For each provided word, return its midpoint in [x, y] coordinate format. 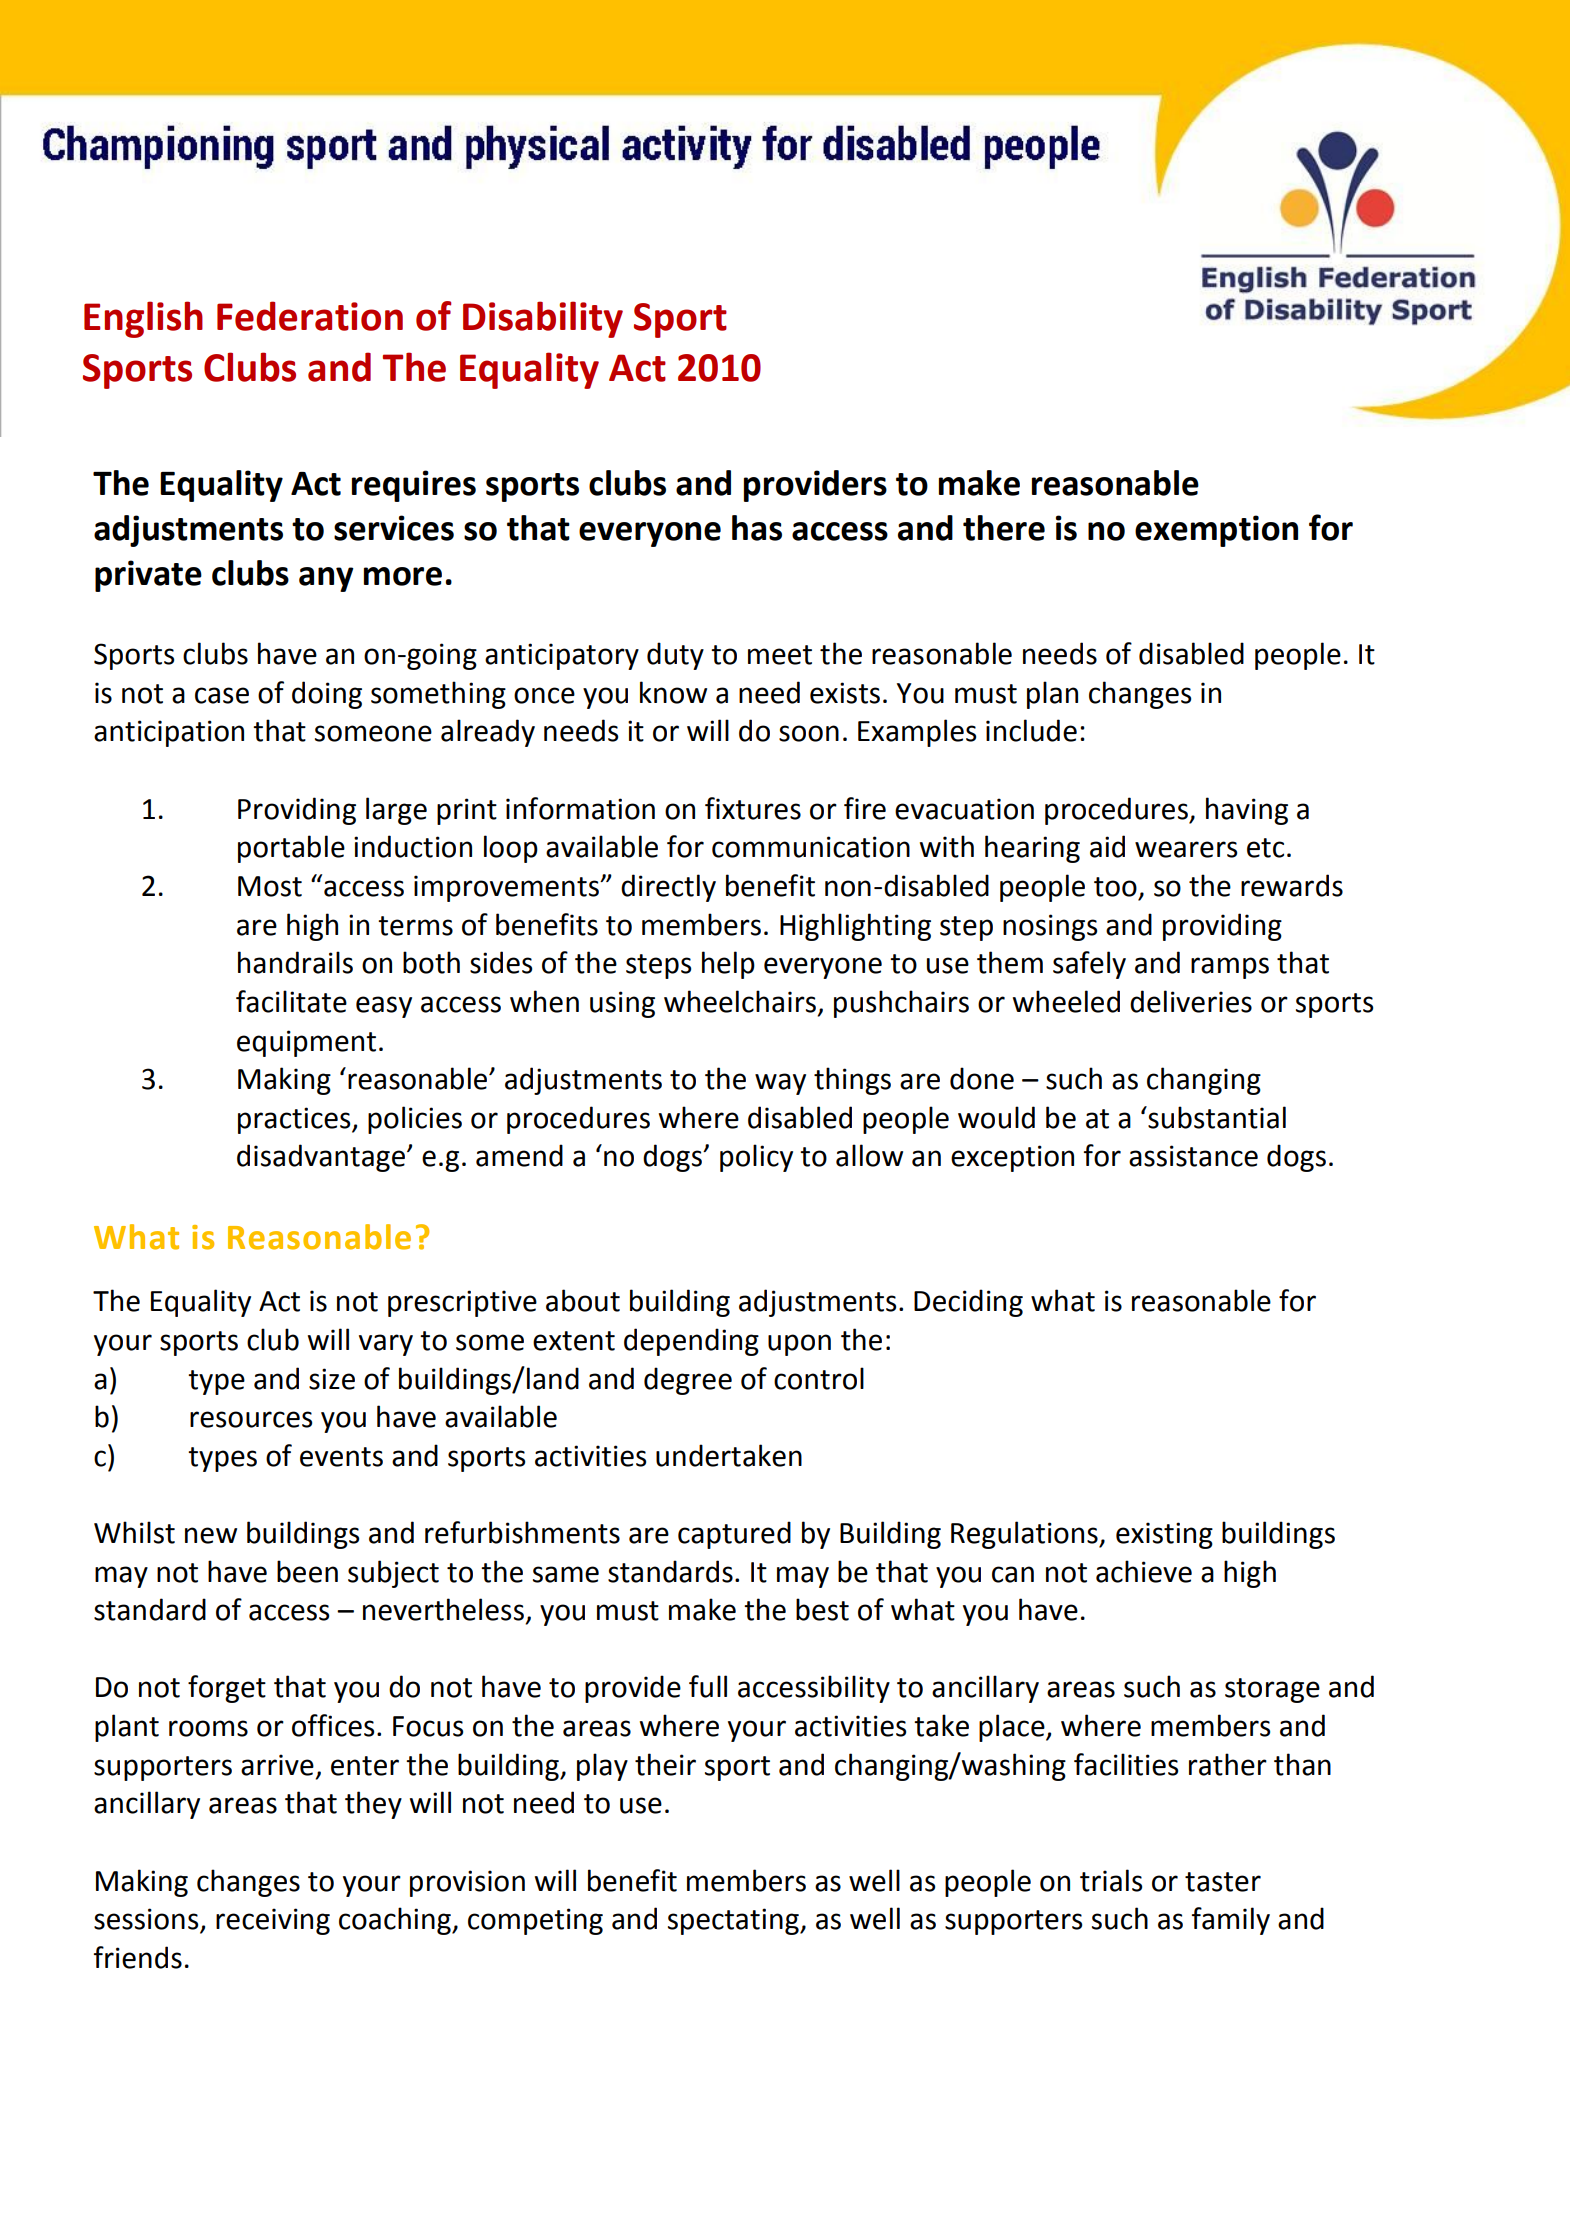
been [307, 1571]
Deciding [968, 1303]
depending [691, 1342]
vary [386, 1345]
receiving [273, 1921]
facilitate [291, 1001]
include [1031, 730]
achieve [1144, 1571]
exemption [1216, 531]
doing [327, 695]
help [728, 965]
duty [675, 656]
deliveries [1191, 1001]
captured [734, 1535]
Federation [310, 316]
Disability [543, 319]
